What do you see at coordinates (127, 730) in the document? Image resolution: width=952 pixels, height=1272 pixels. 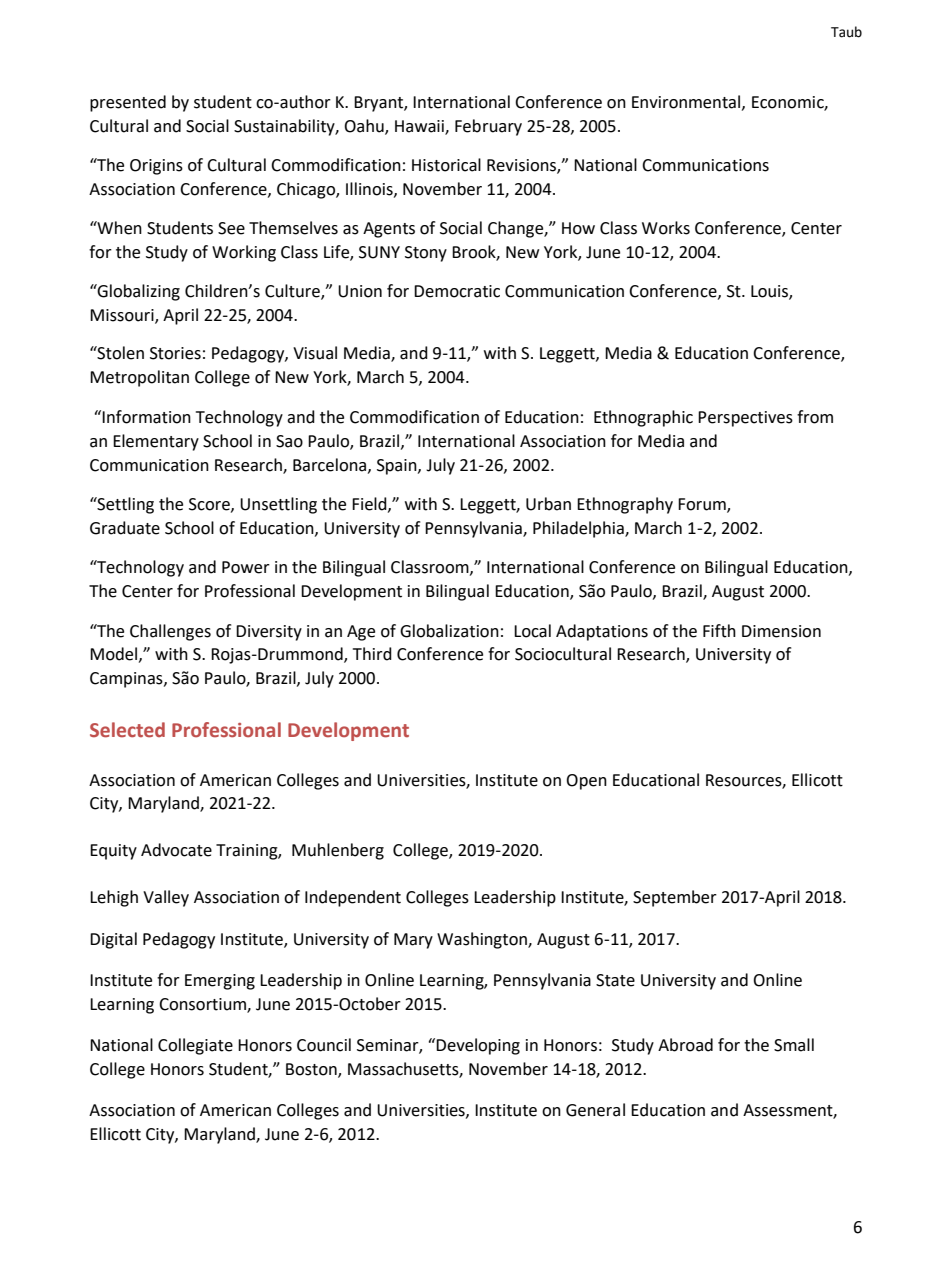 I see `Selected` at bounding box center [127, 730].
